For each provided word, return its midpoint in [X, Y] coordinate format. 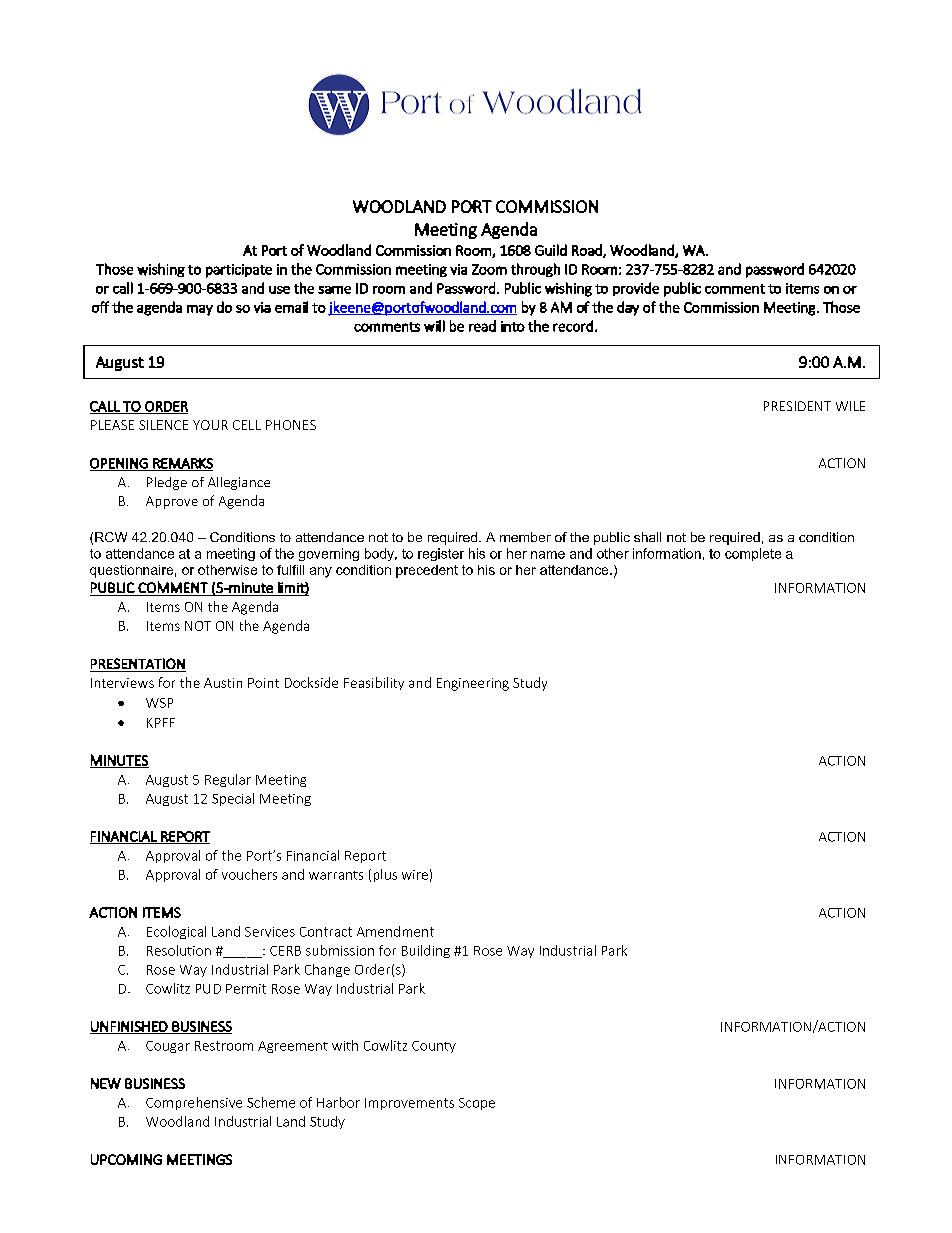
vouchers [249, 874]
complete [753, 554]
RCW [111, 537]
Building [426, 951]
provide [636, 289]
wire [415, 875]
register [441, 554]
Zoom [489, 269]
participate [239, 271]
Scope [477, 1104]
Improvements [409, 1104]
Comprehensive [194, 1103]
